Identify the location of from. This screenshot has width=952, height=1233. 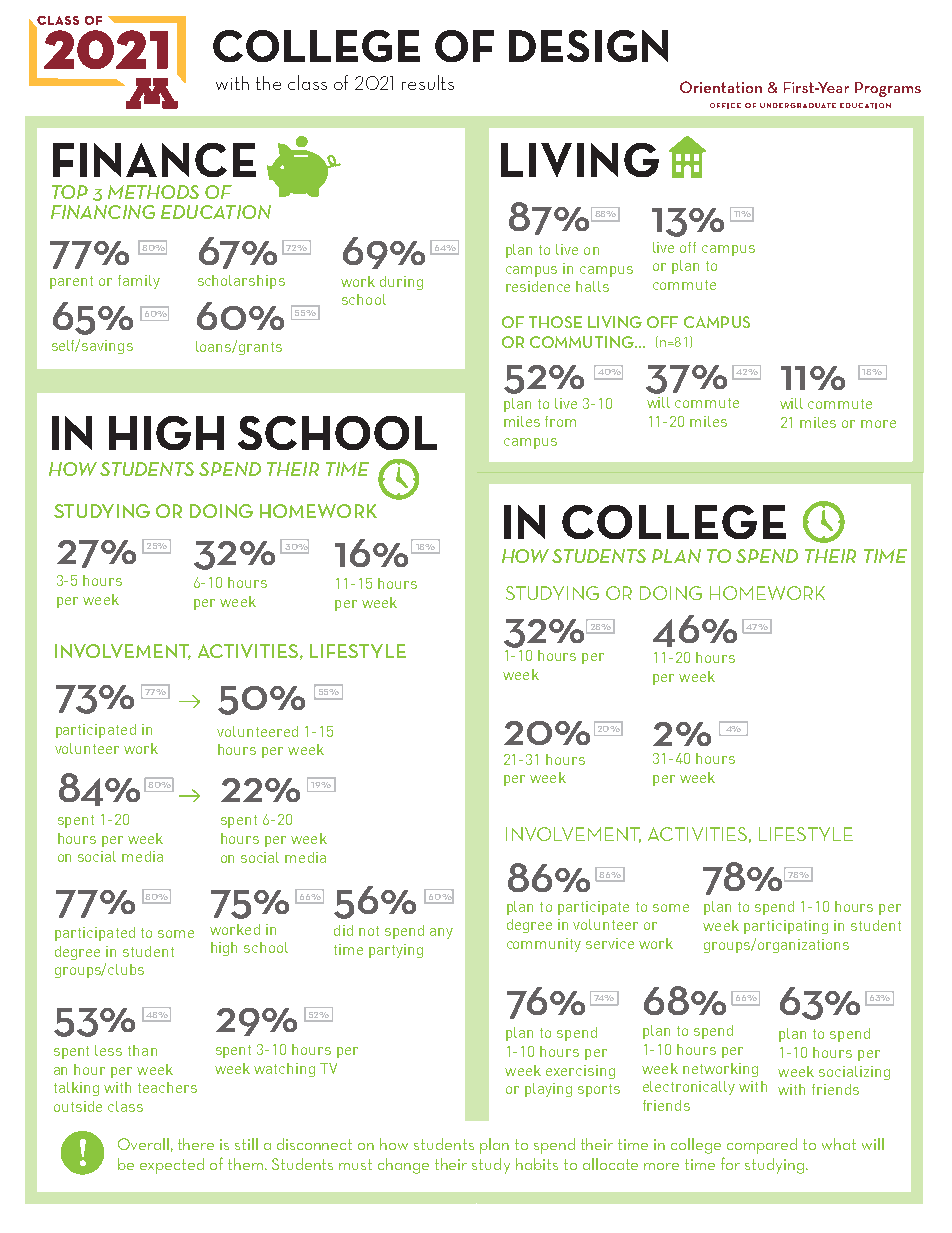
(560, 421).
